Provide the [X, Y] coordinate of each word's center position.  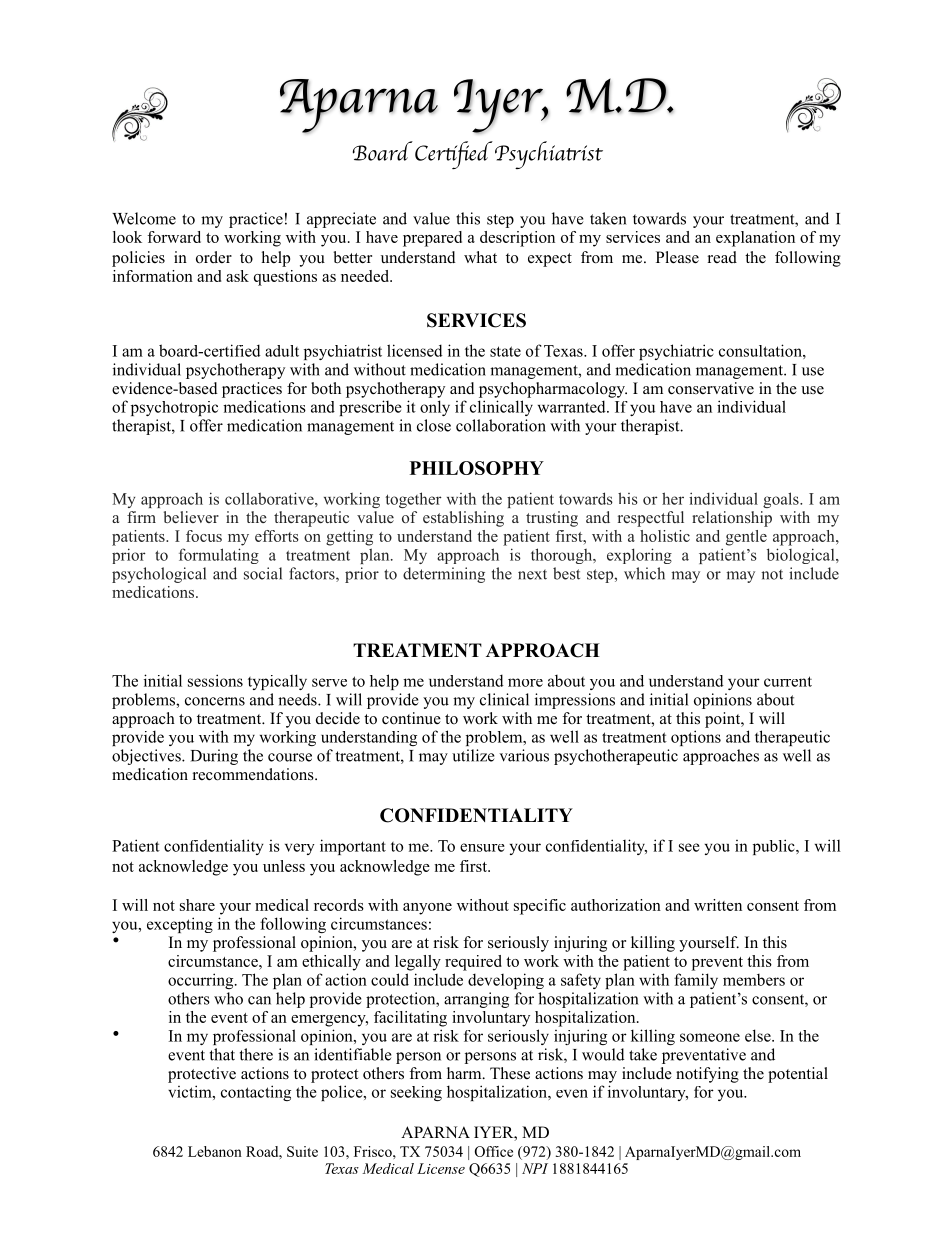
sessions [215, 680]
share [197, 905]
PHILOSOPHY [477, 468]
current [788, 681]
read [722, 257]
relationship [732, 519]
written [718, 905]
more [525, 682]
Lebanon [215, 1151]
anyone [427, 909]
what [480, 257]
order [214, 257]
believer [191, 517]
